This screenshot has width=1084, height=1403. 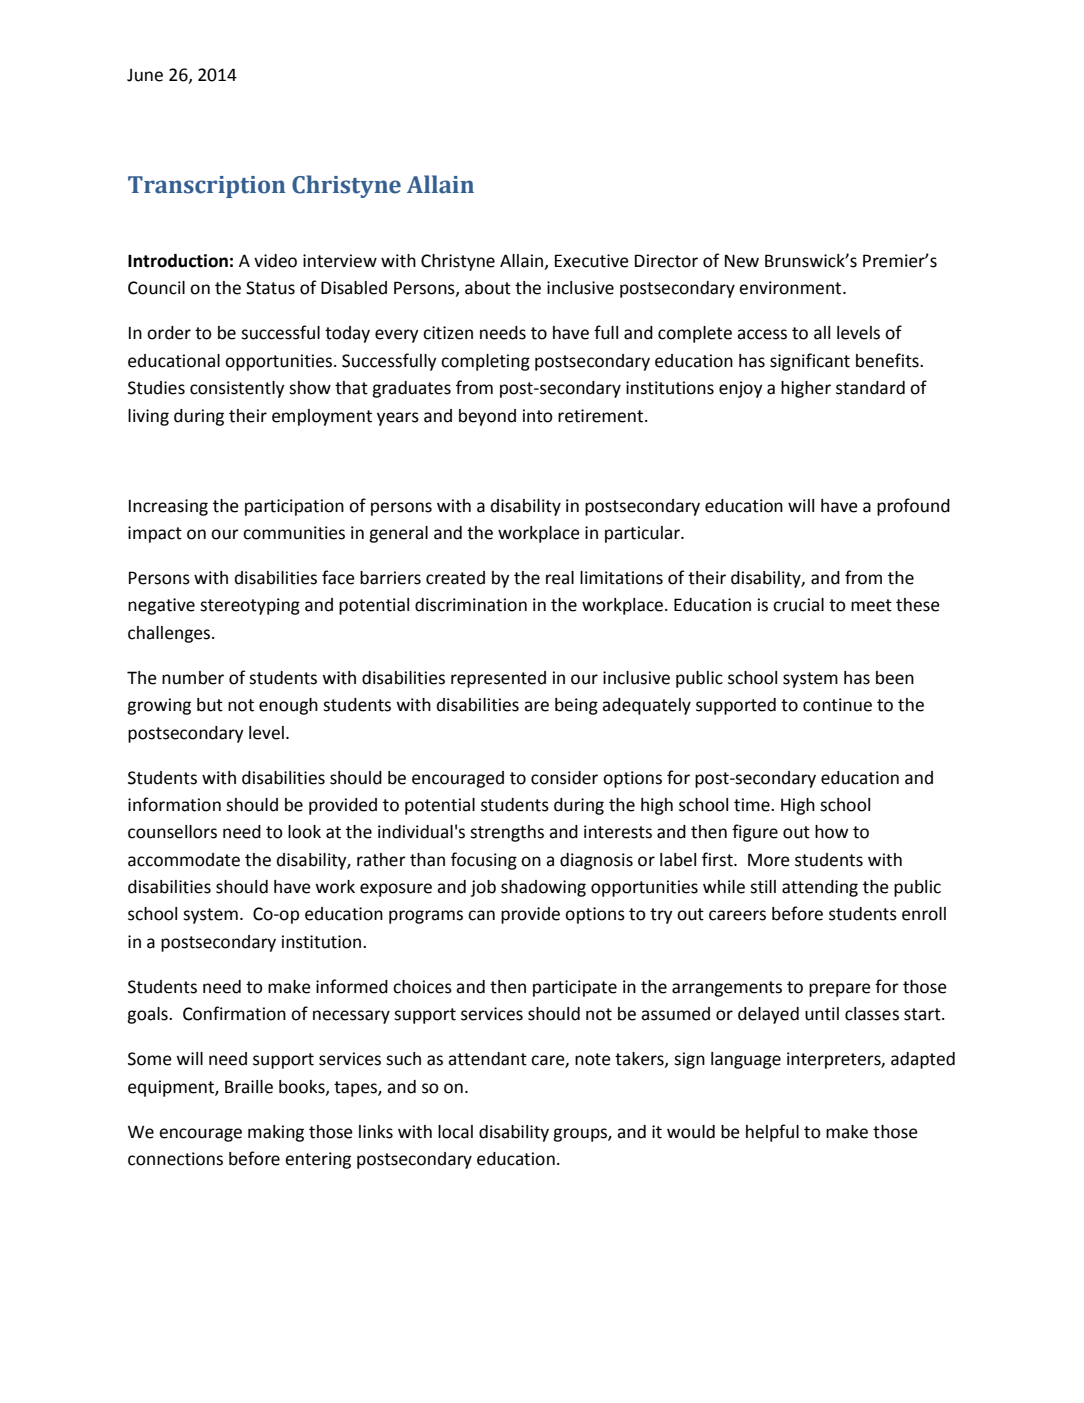 I want to click on New, so click(x=742, y=261).
